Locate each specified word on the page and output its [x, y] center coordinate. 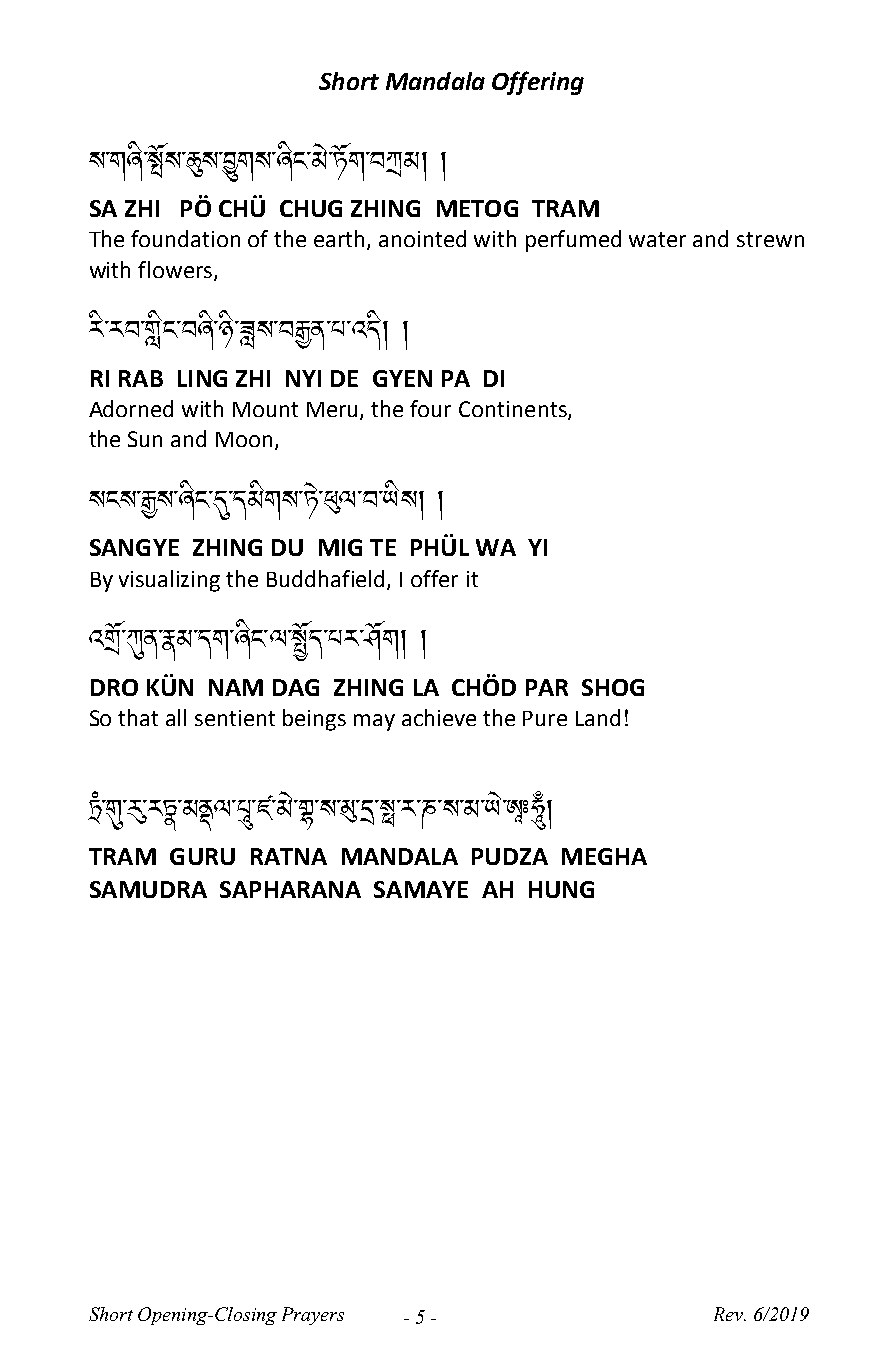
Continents [514, 410]
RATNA [289, 856]
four [430, 408]
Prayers [313, 1316]
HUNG [561, 889]
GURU [202, 856]
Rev [730, 1314]
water [657, 239]
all [176, 717]
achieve [439, 717]
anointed [422, 238]
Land [598, 717]
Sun [145, 439]
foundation [185, 238]
